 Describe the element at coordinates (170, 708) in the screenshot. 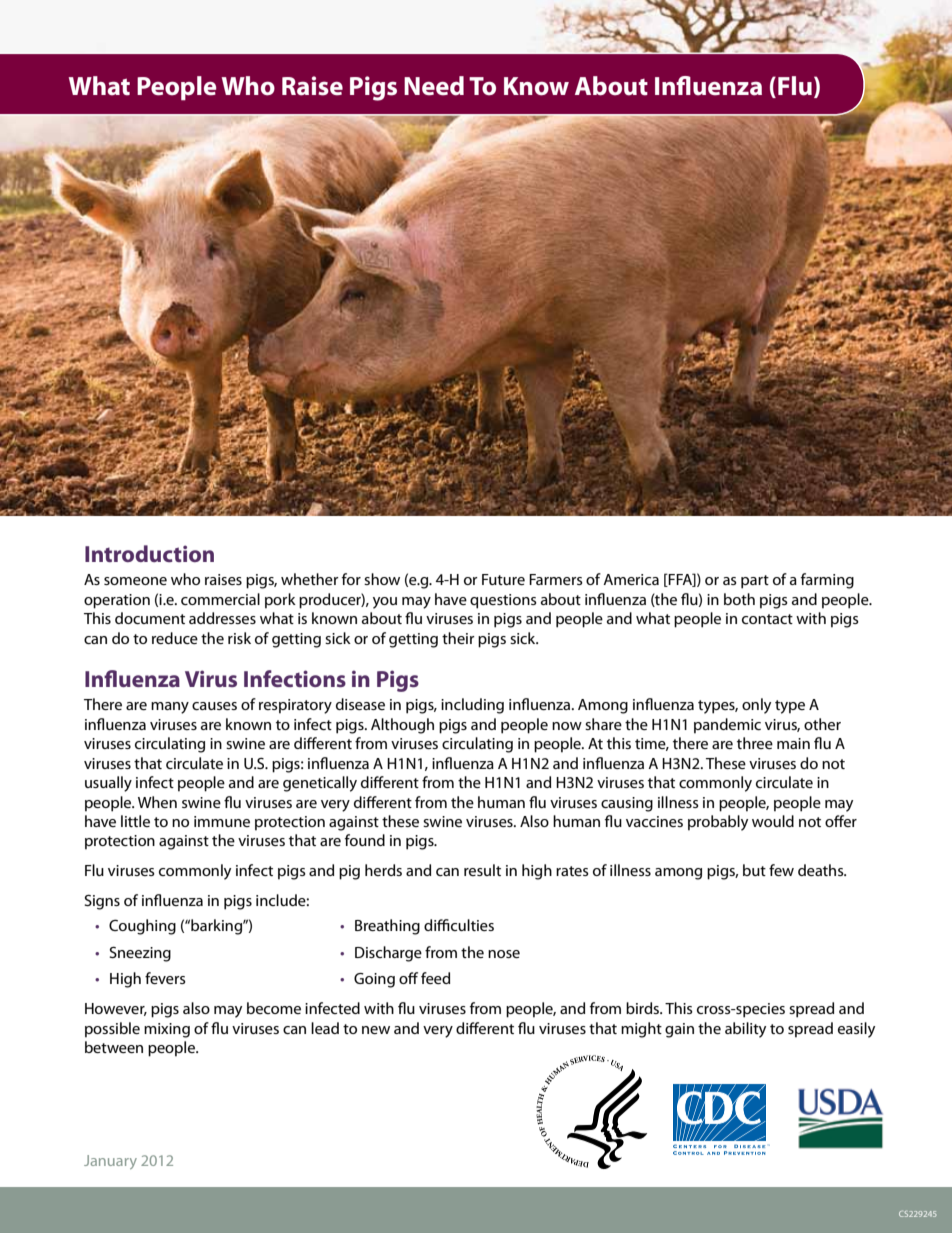

I see `many` at that location.
